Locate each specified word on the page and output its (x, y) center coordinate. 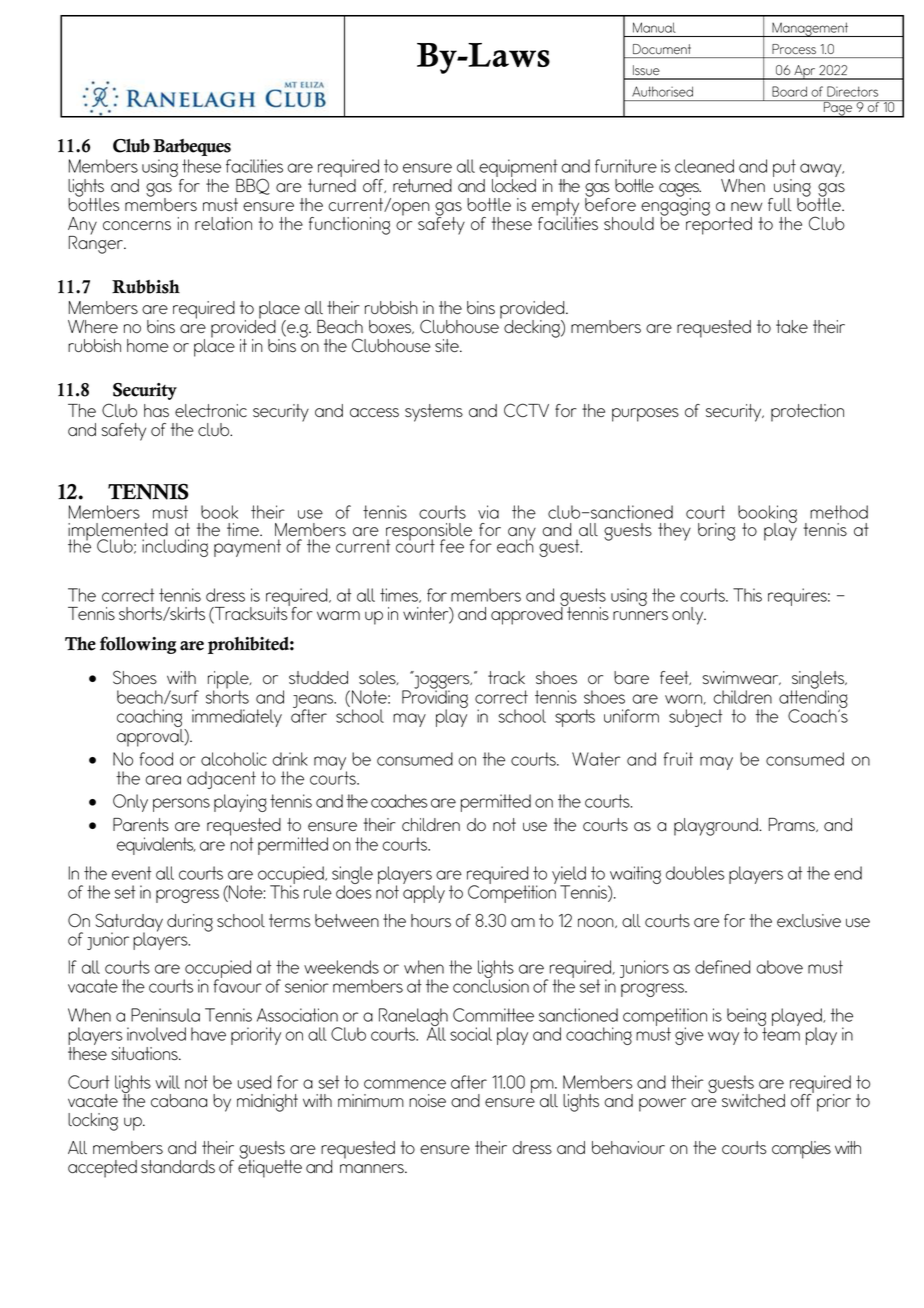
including (175, 548)
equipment (518, 169)
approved (528, 615)
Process (794, 49)
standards (178, 1166)
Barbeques (192, 147)
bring (716, 532)
